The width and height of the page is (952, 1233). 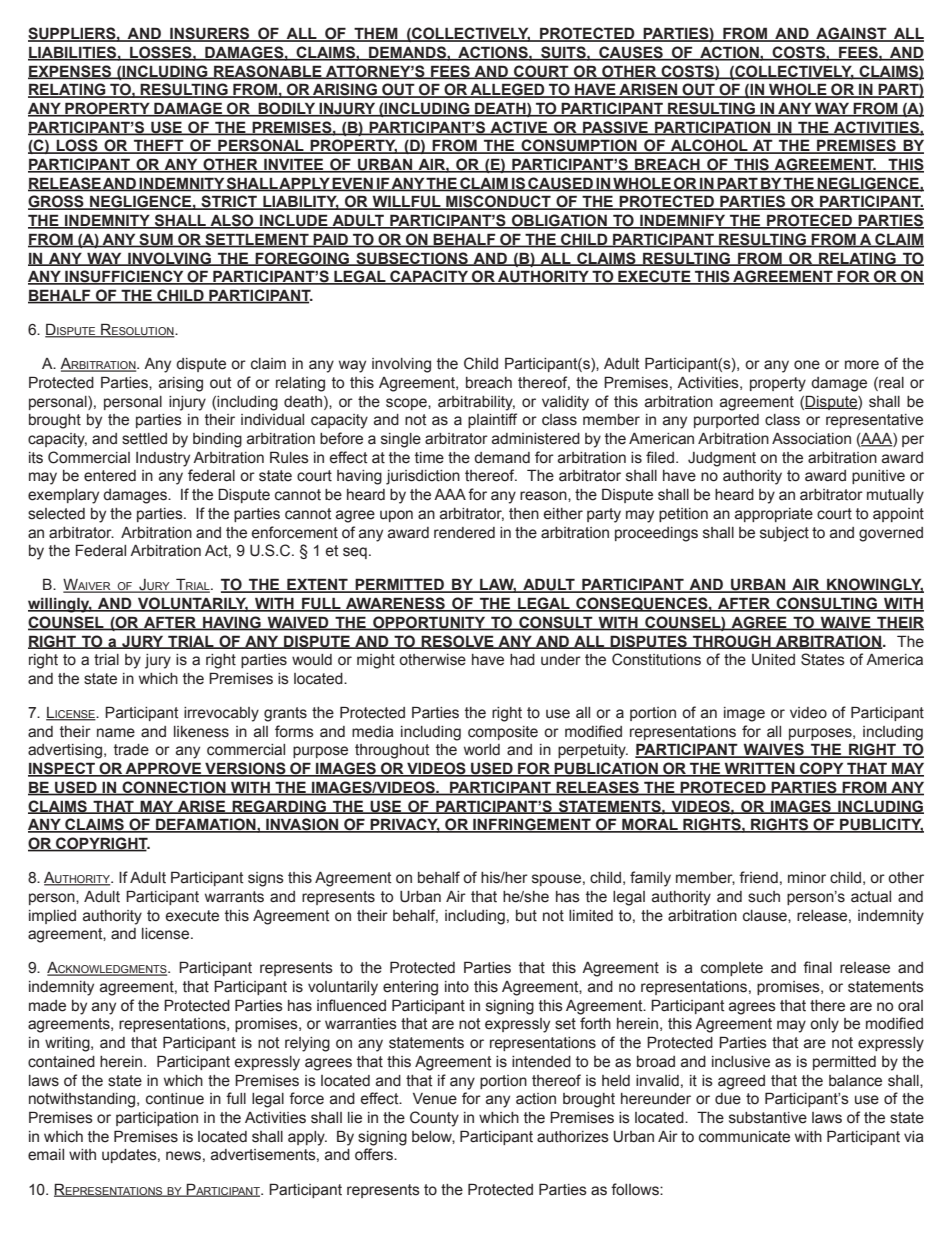 What do you see at coordinates (508, 90) in the page?
I see `ALLEGED` at bounding box center [508, 90].
